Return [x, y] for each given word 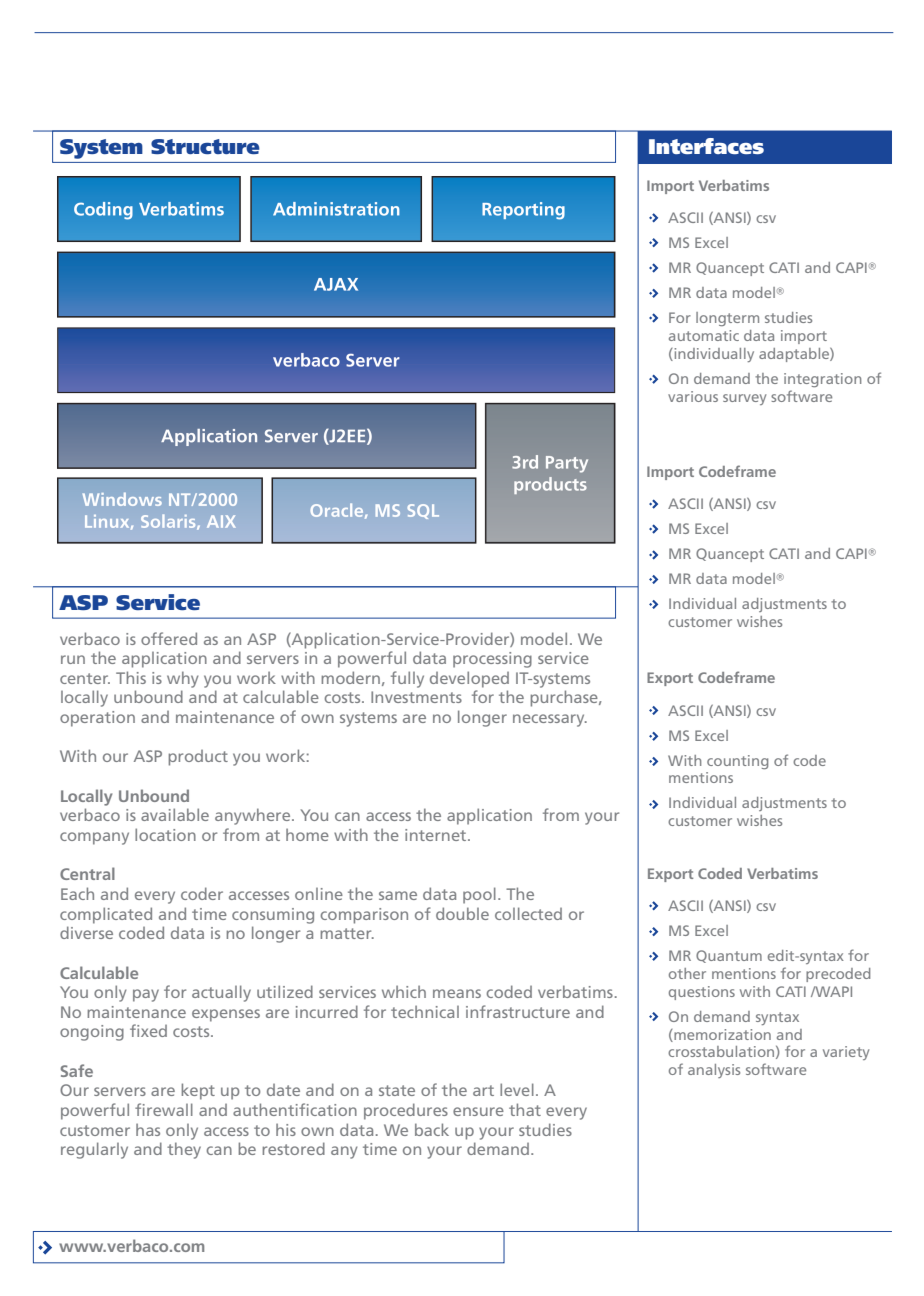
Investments [416, 697]
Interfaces [706, 146]
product [198, 758]
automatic [704, 335]
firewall [164, 1109]
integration [822, 380]
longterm [727, 319]
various [693, 396]
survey [744, 399]
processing [492, 660]
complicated [106, 915]
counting [737, 762]
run [73, 659]
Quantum [729, 956]
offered [169, 638]
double [462, 913]
